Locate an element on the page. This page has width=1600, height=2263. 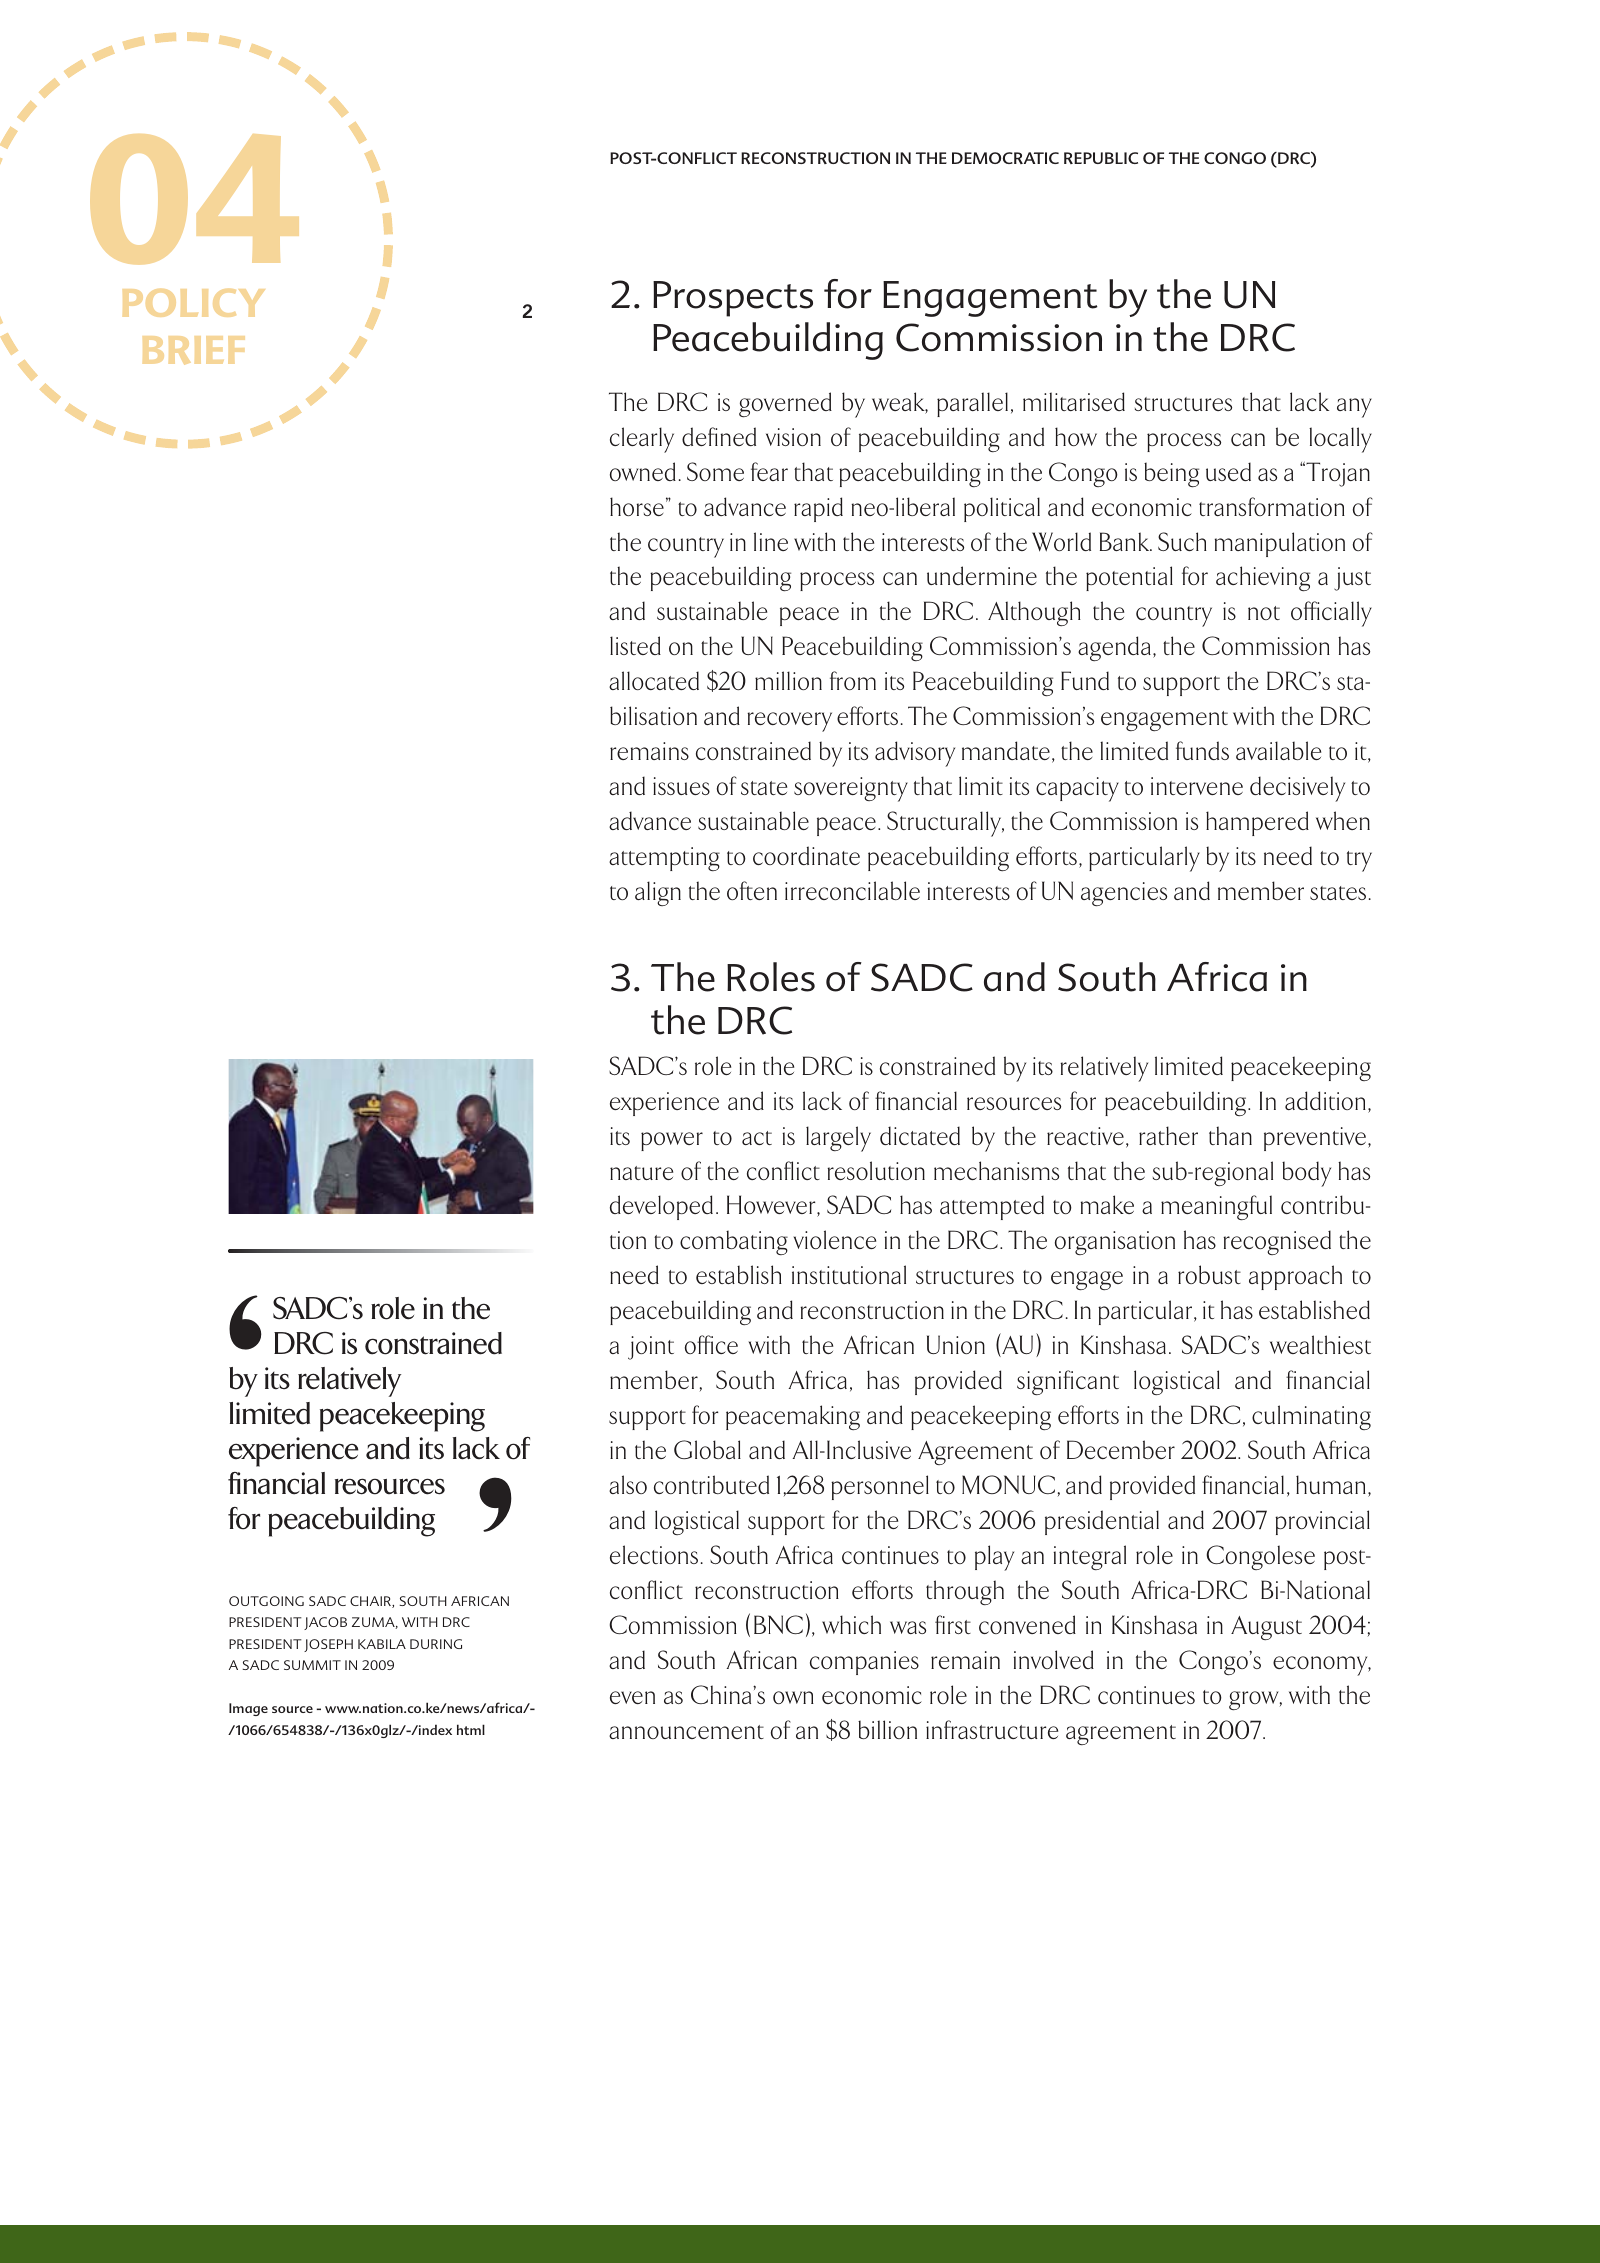
agencies is located at coordinates (1124, 894).
